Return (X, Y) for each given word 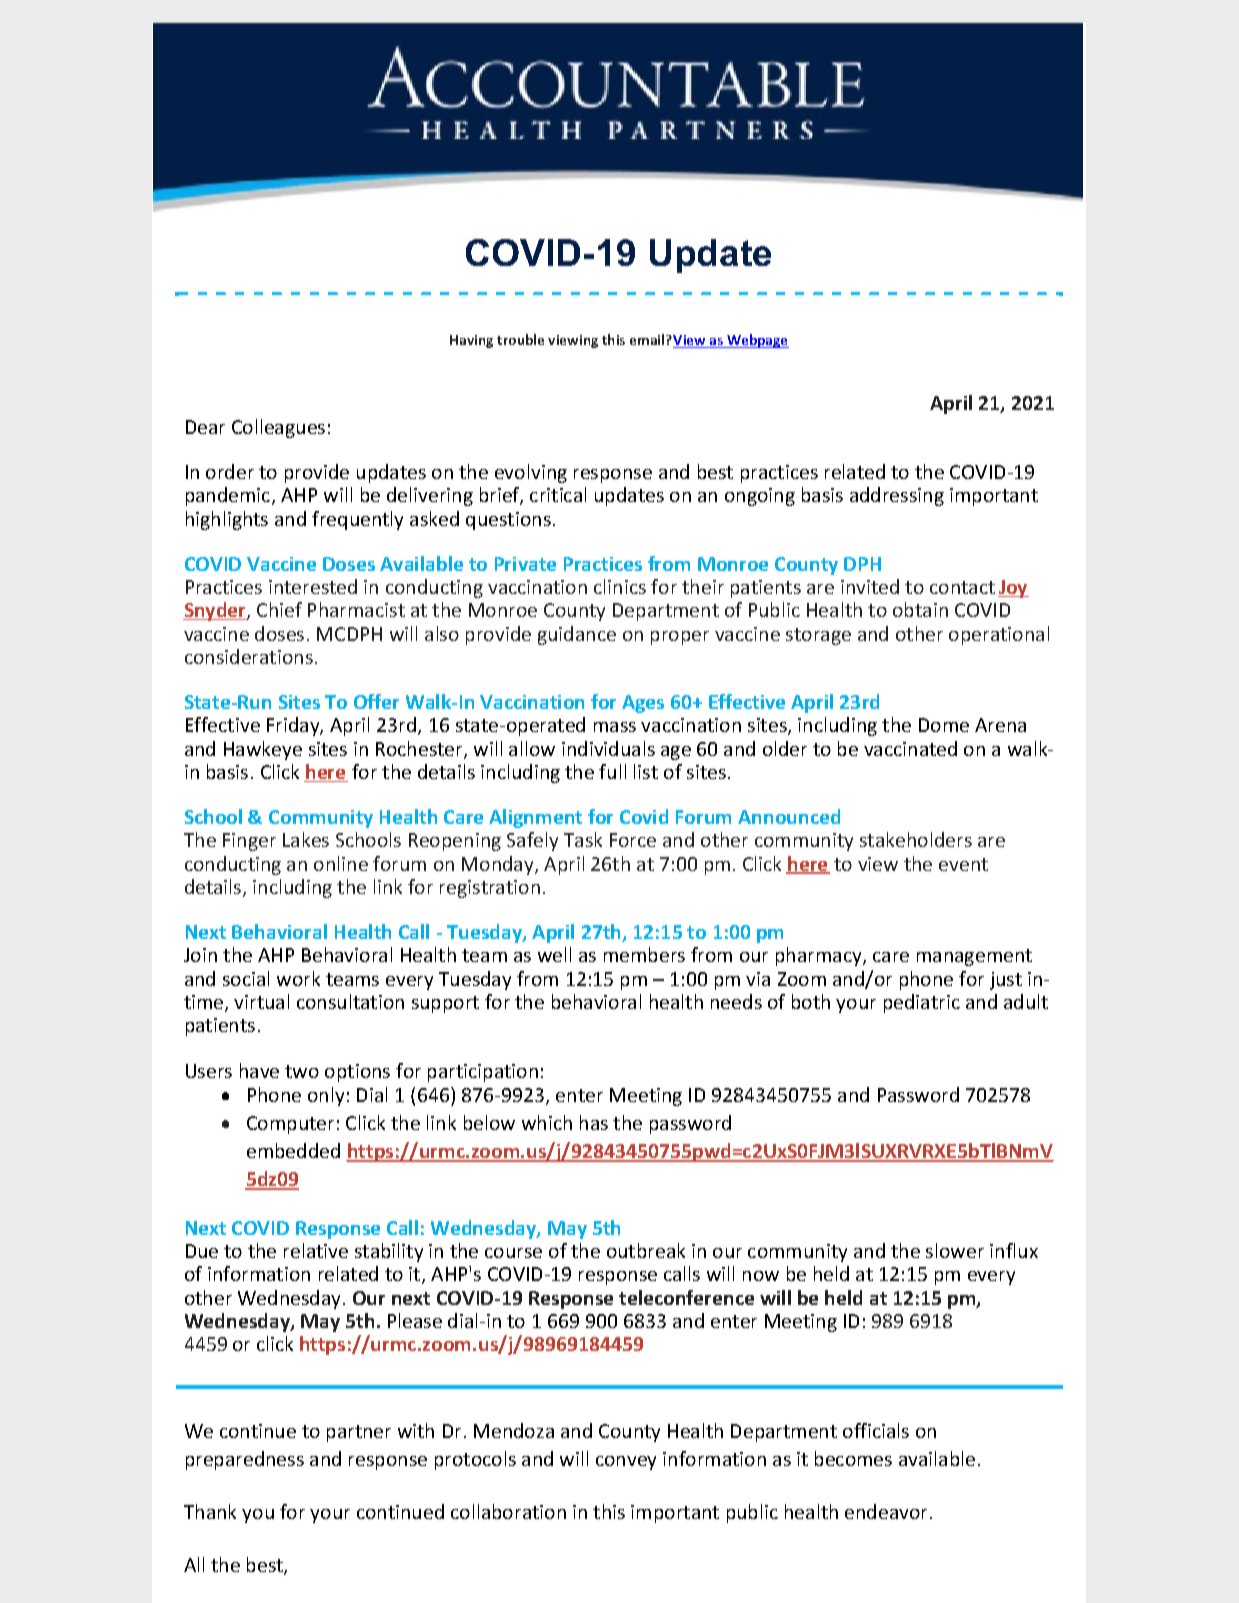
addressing (897, 496)
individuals (608, 748)
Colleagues (278, 428)
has (594, 1122)
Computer (290, 1125)
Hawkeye (263, 750)
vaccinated (910, 748)
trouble (520, 339)
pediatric (922, 1003)
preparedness (245, 1460)
